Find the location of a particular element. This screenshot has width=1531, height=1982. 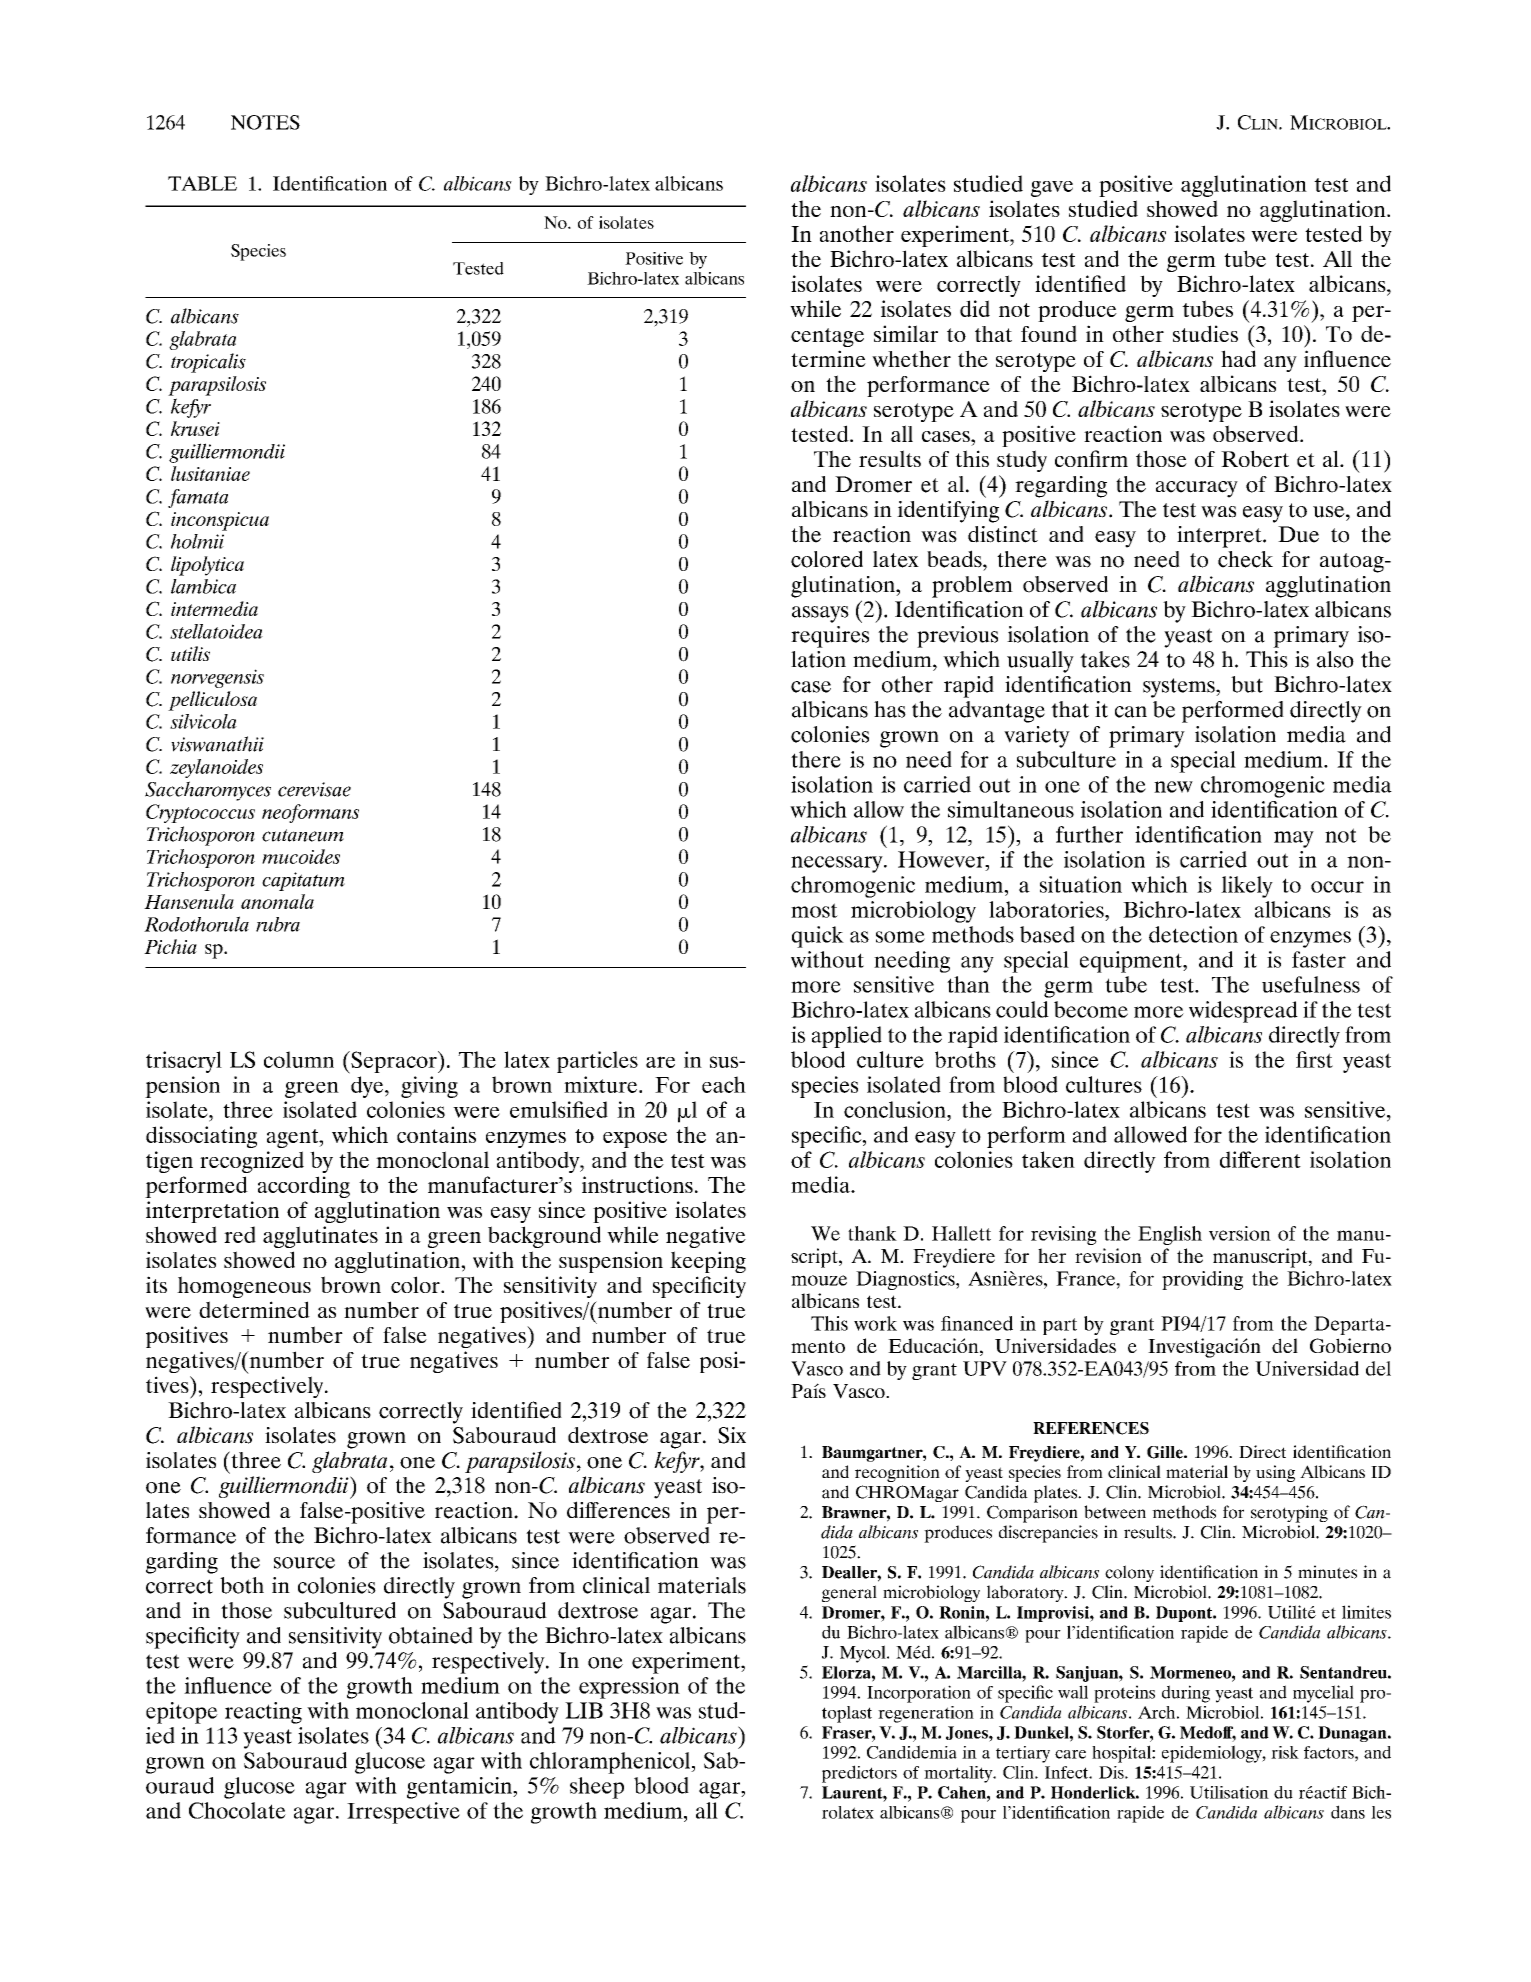

requires is located at coordinates (830, 637).
